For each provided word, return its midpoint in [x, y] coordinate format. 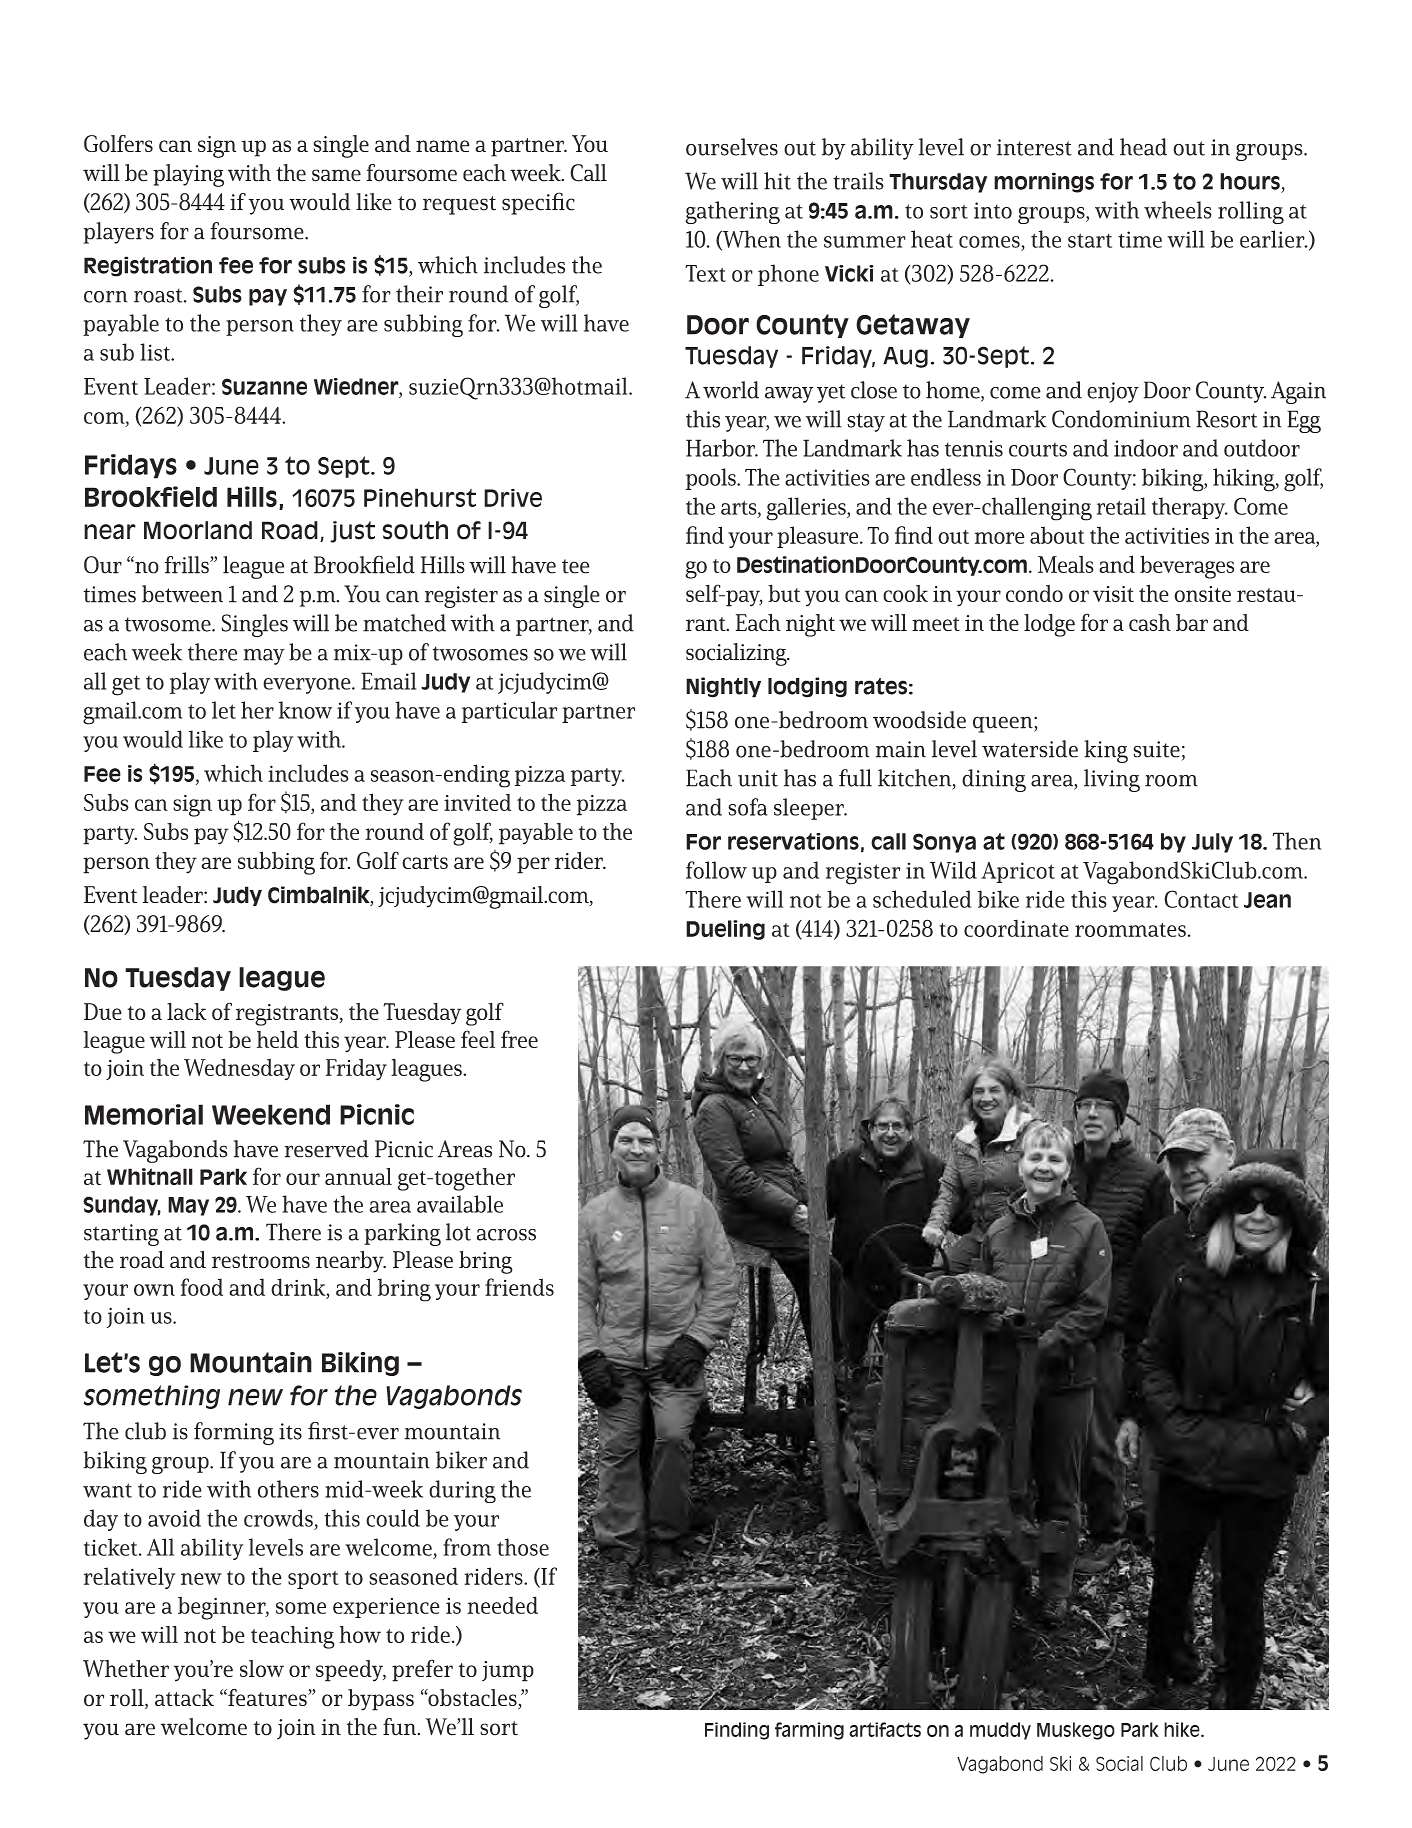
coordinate [1016, 928]
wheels [1178, 210]
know [305, 710]
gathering [732, 212]
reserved [327, 1149]
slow [262, 1668]
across [506, 1235]
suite [1156, 749]
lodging [807, 687]
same [336, 175]
